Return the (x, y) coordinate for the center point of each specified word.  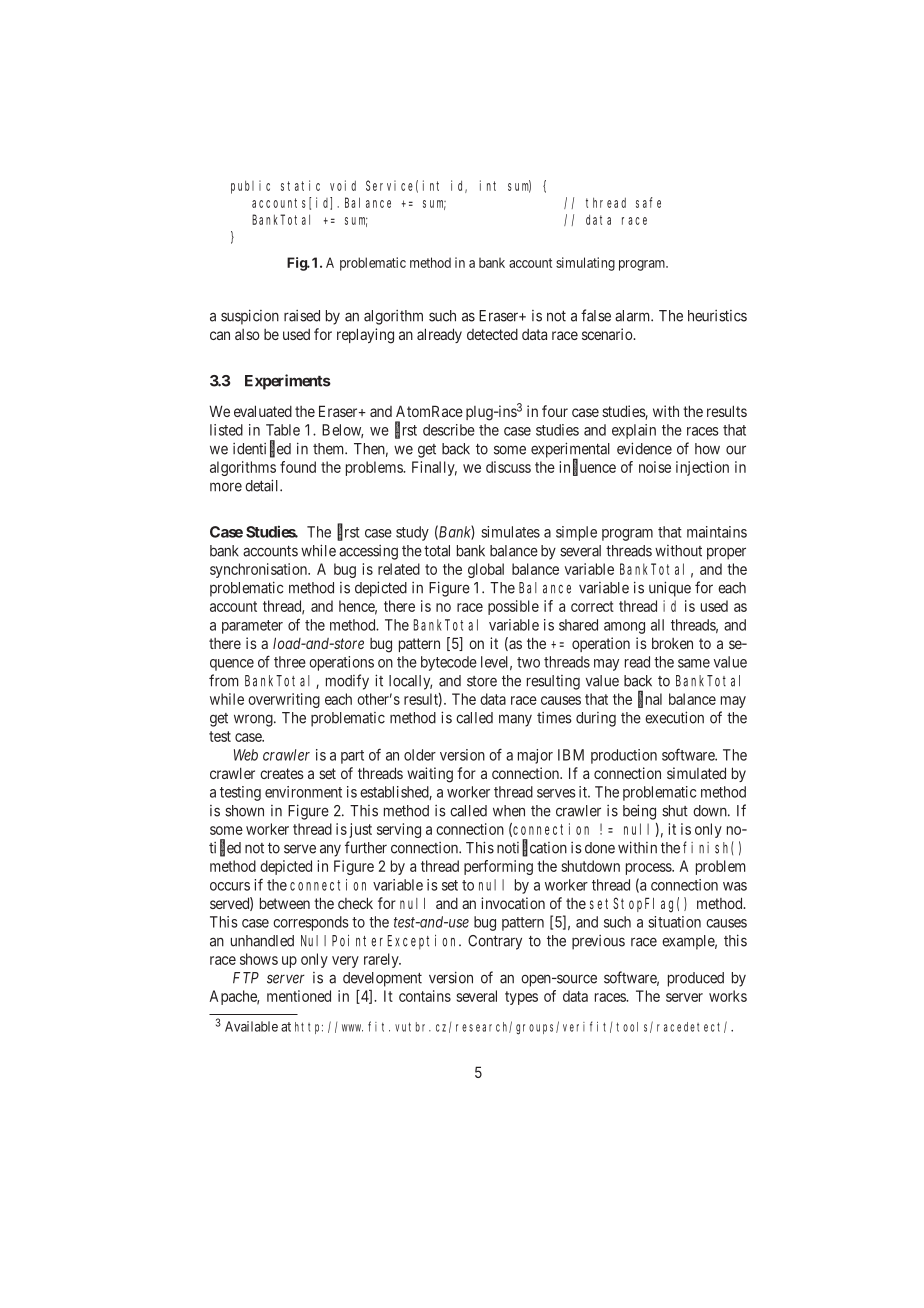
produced (696, 979)
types (521, 998)
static (300, 185)
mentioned (299, 996)
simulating (585, 264)
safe (648, 202)
